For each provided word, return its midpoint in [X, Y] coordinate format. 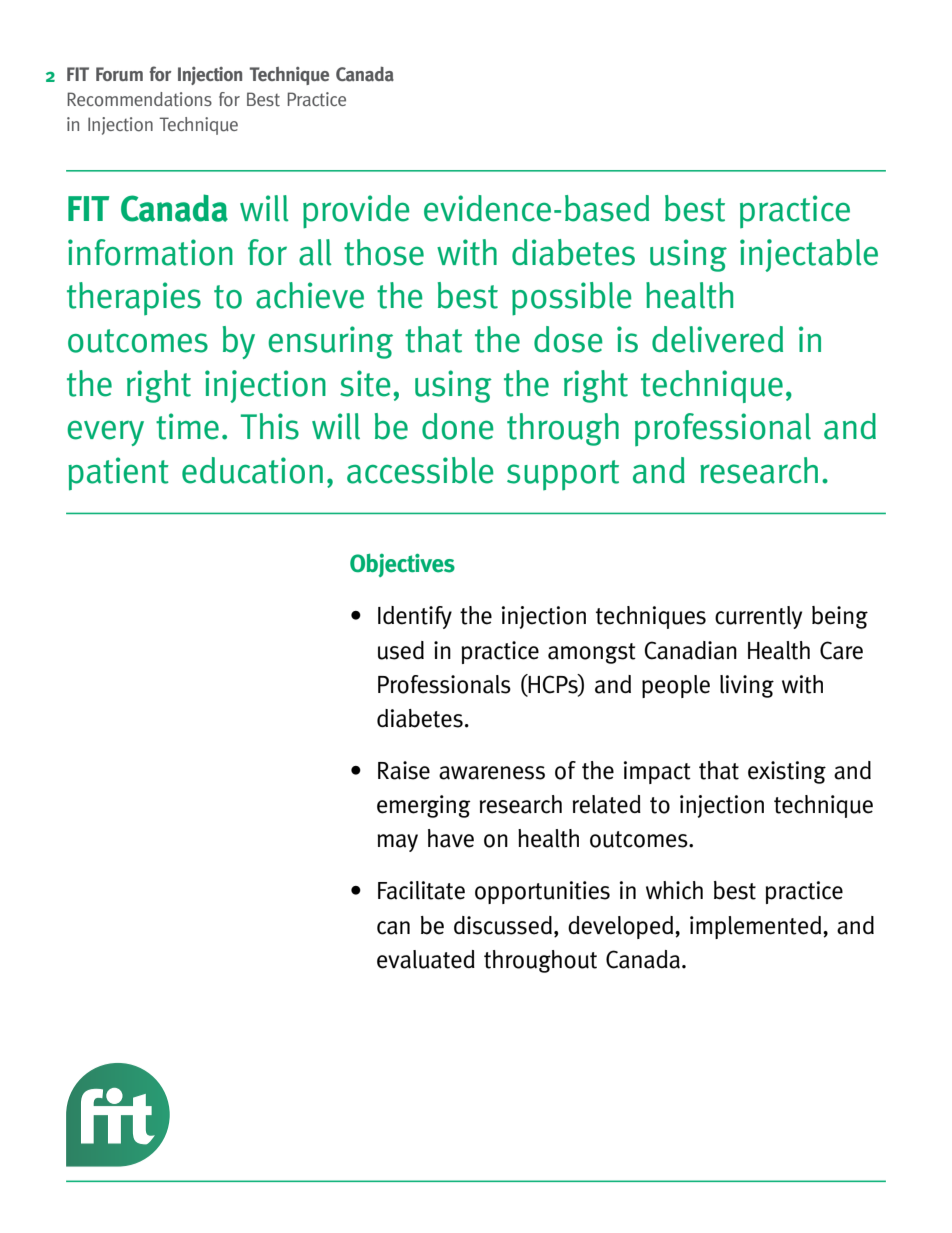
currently [758, 617]
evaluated [426, 959]
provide [356, 212]
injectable [809, 255]
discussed [503, 925]
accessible [420, 470]
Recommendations [139, 99]
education [252, 470]
